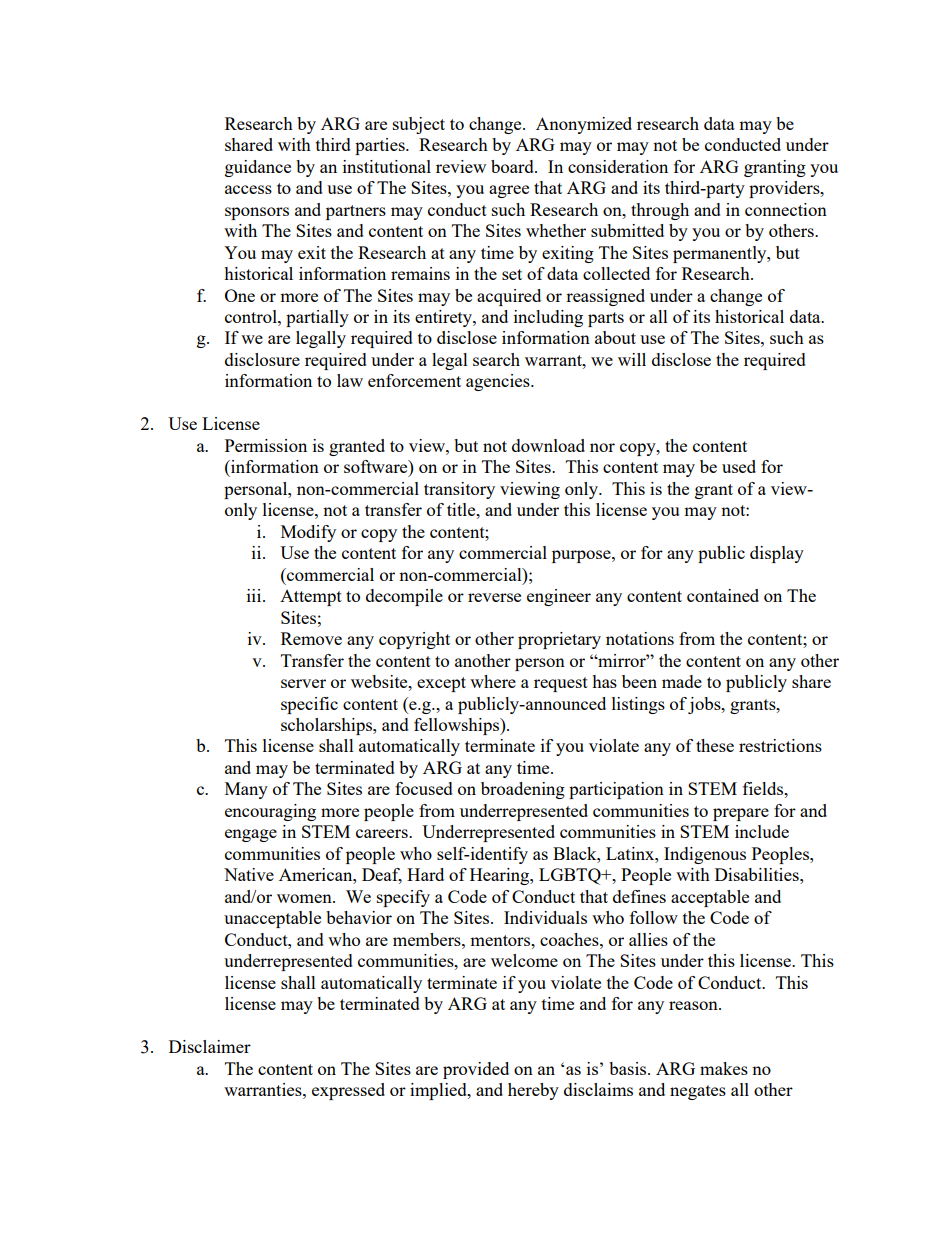 The image size is (952, 1233). Describe the element at coordinates (494, 597) in the document. I see `reverse` at that location.
